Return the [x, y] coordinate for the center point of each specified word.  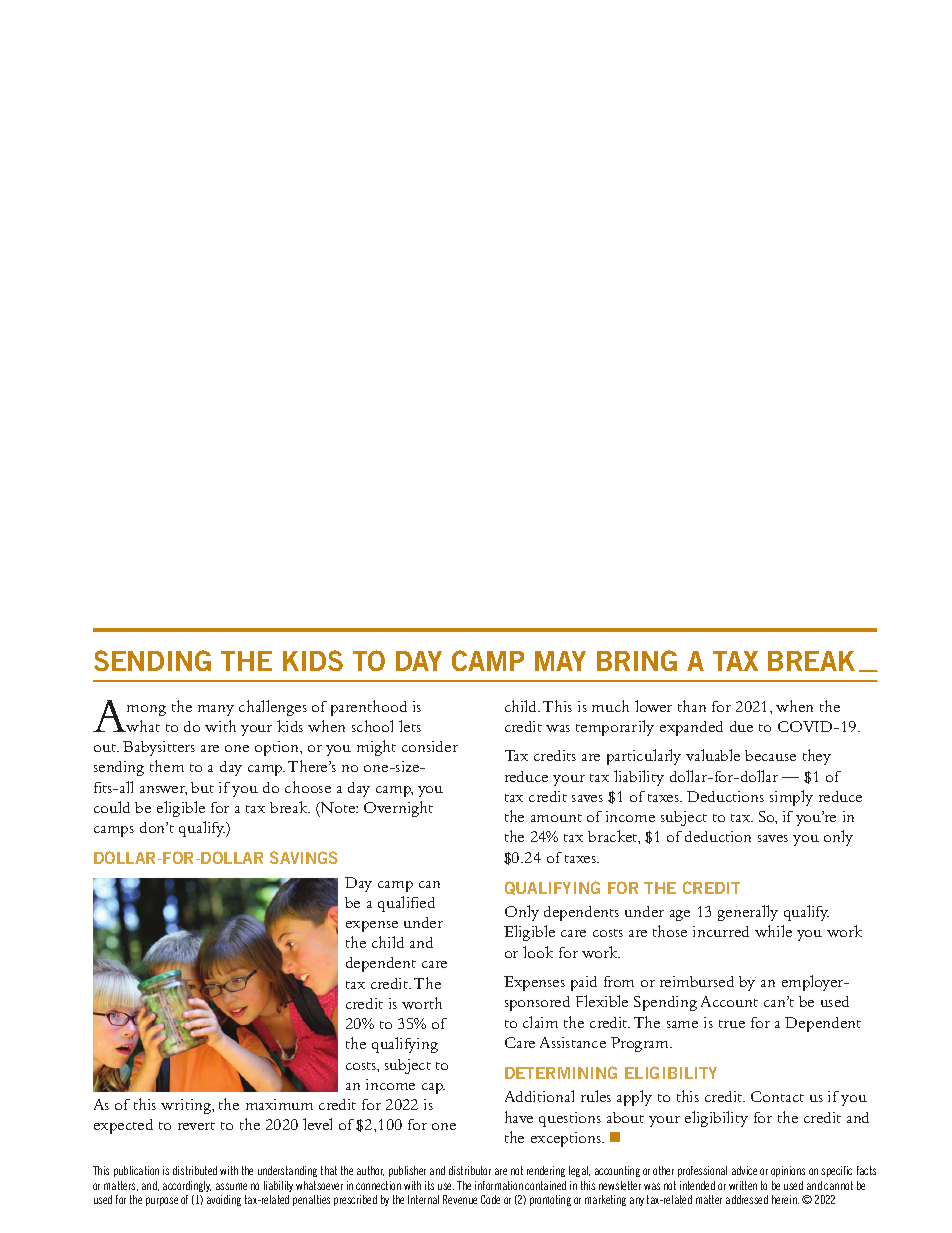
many [216, 710]
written [743, 1185]
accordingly [187, 1186]
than [692, 706]
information [499, 1185]
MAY [560, 661]
